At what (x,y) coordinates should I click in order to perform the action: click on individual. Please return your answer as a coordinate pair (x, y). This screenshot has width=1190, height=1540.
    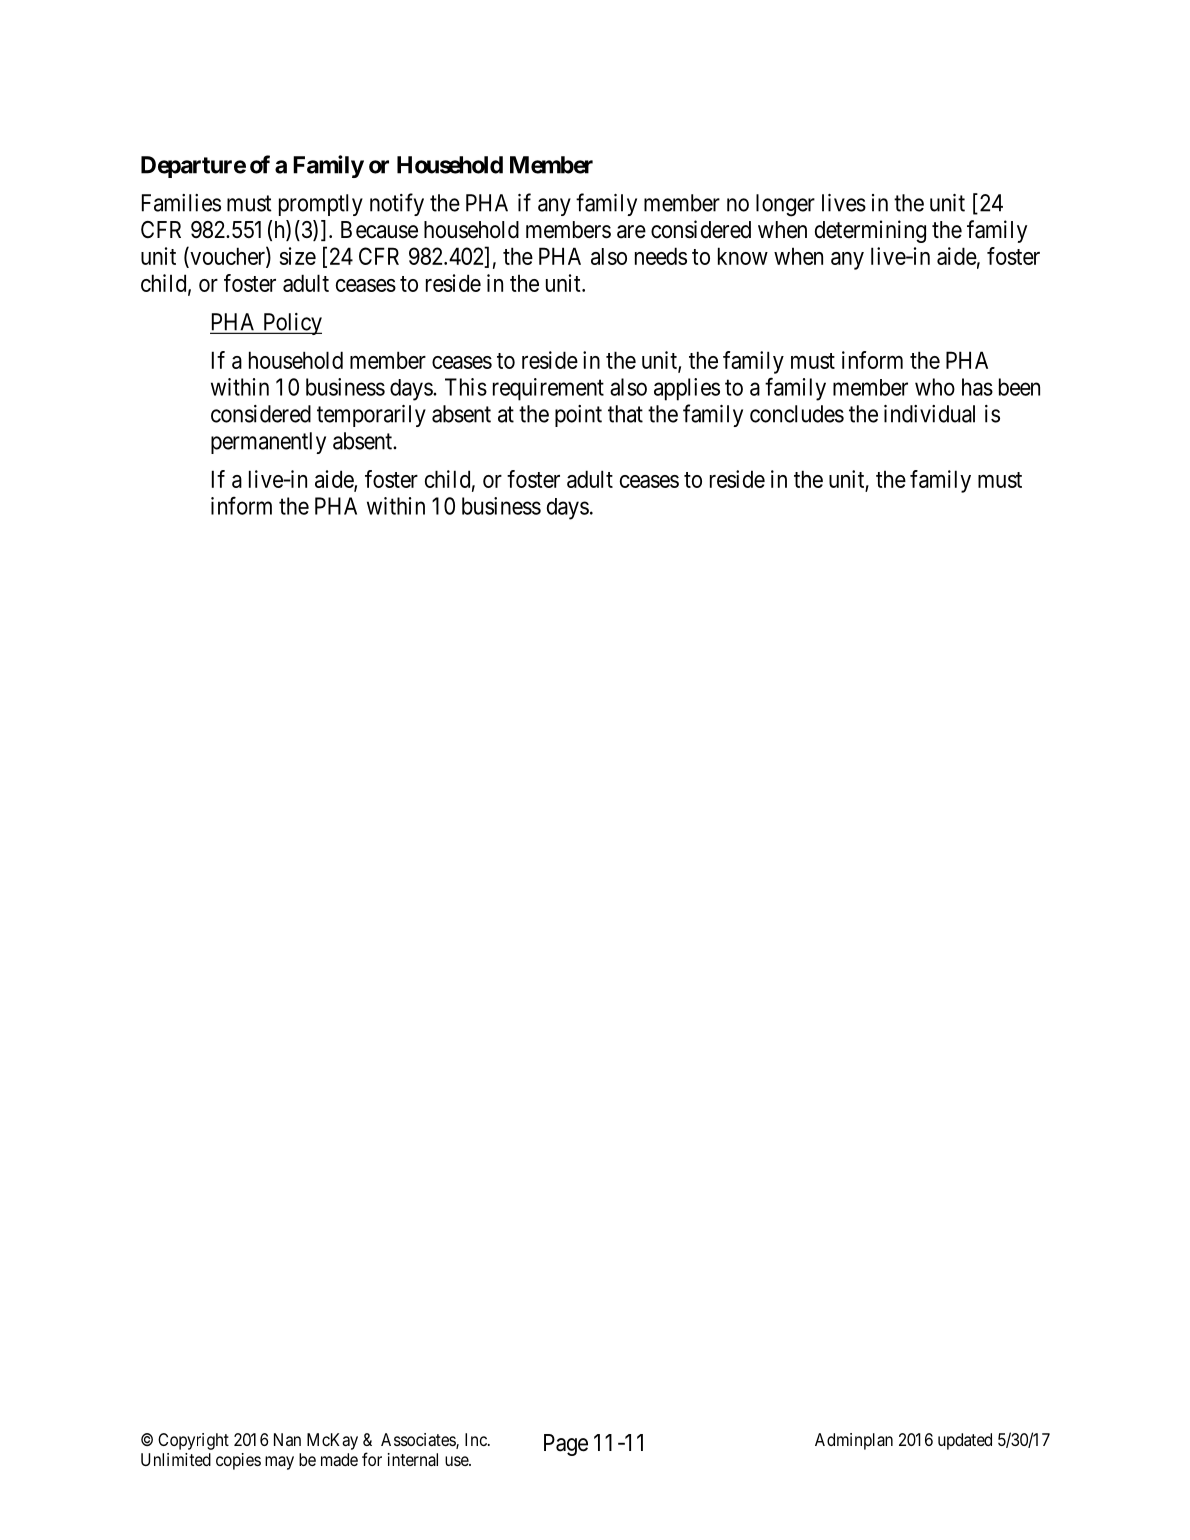
    Looking at the image, I should click on (929, 414).
